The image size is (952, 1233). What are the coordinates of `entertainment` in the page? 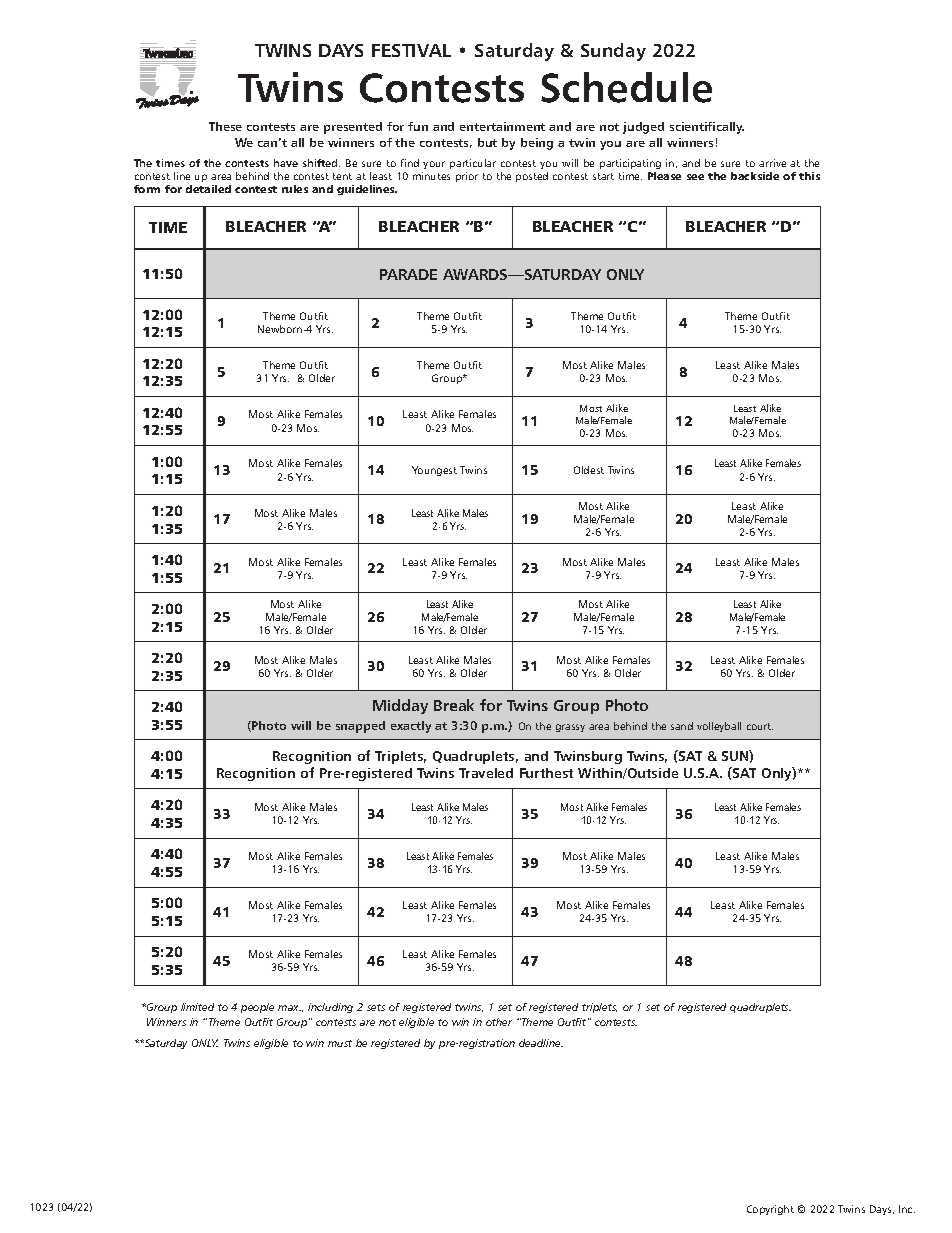 It's located at (502, 126).
